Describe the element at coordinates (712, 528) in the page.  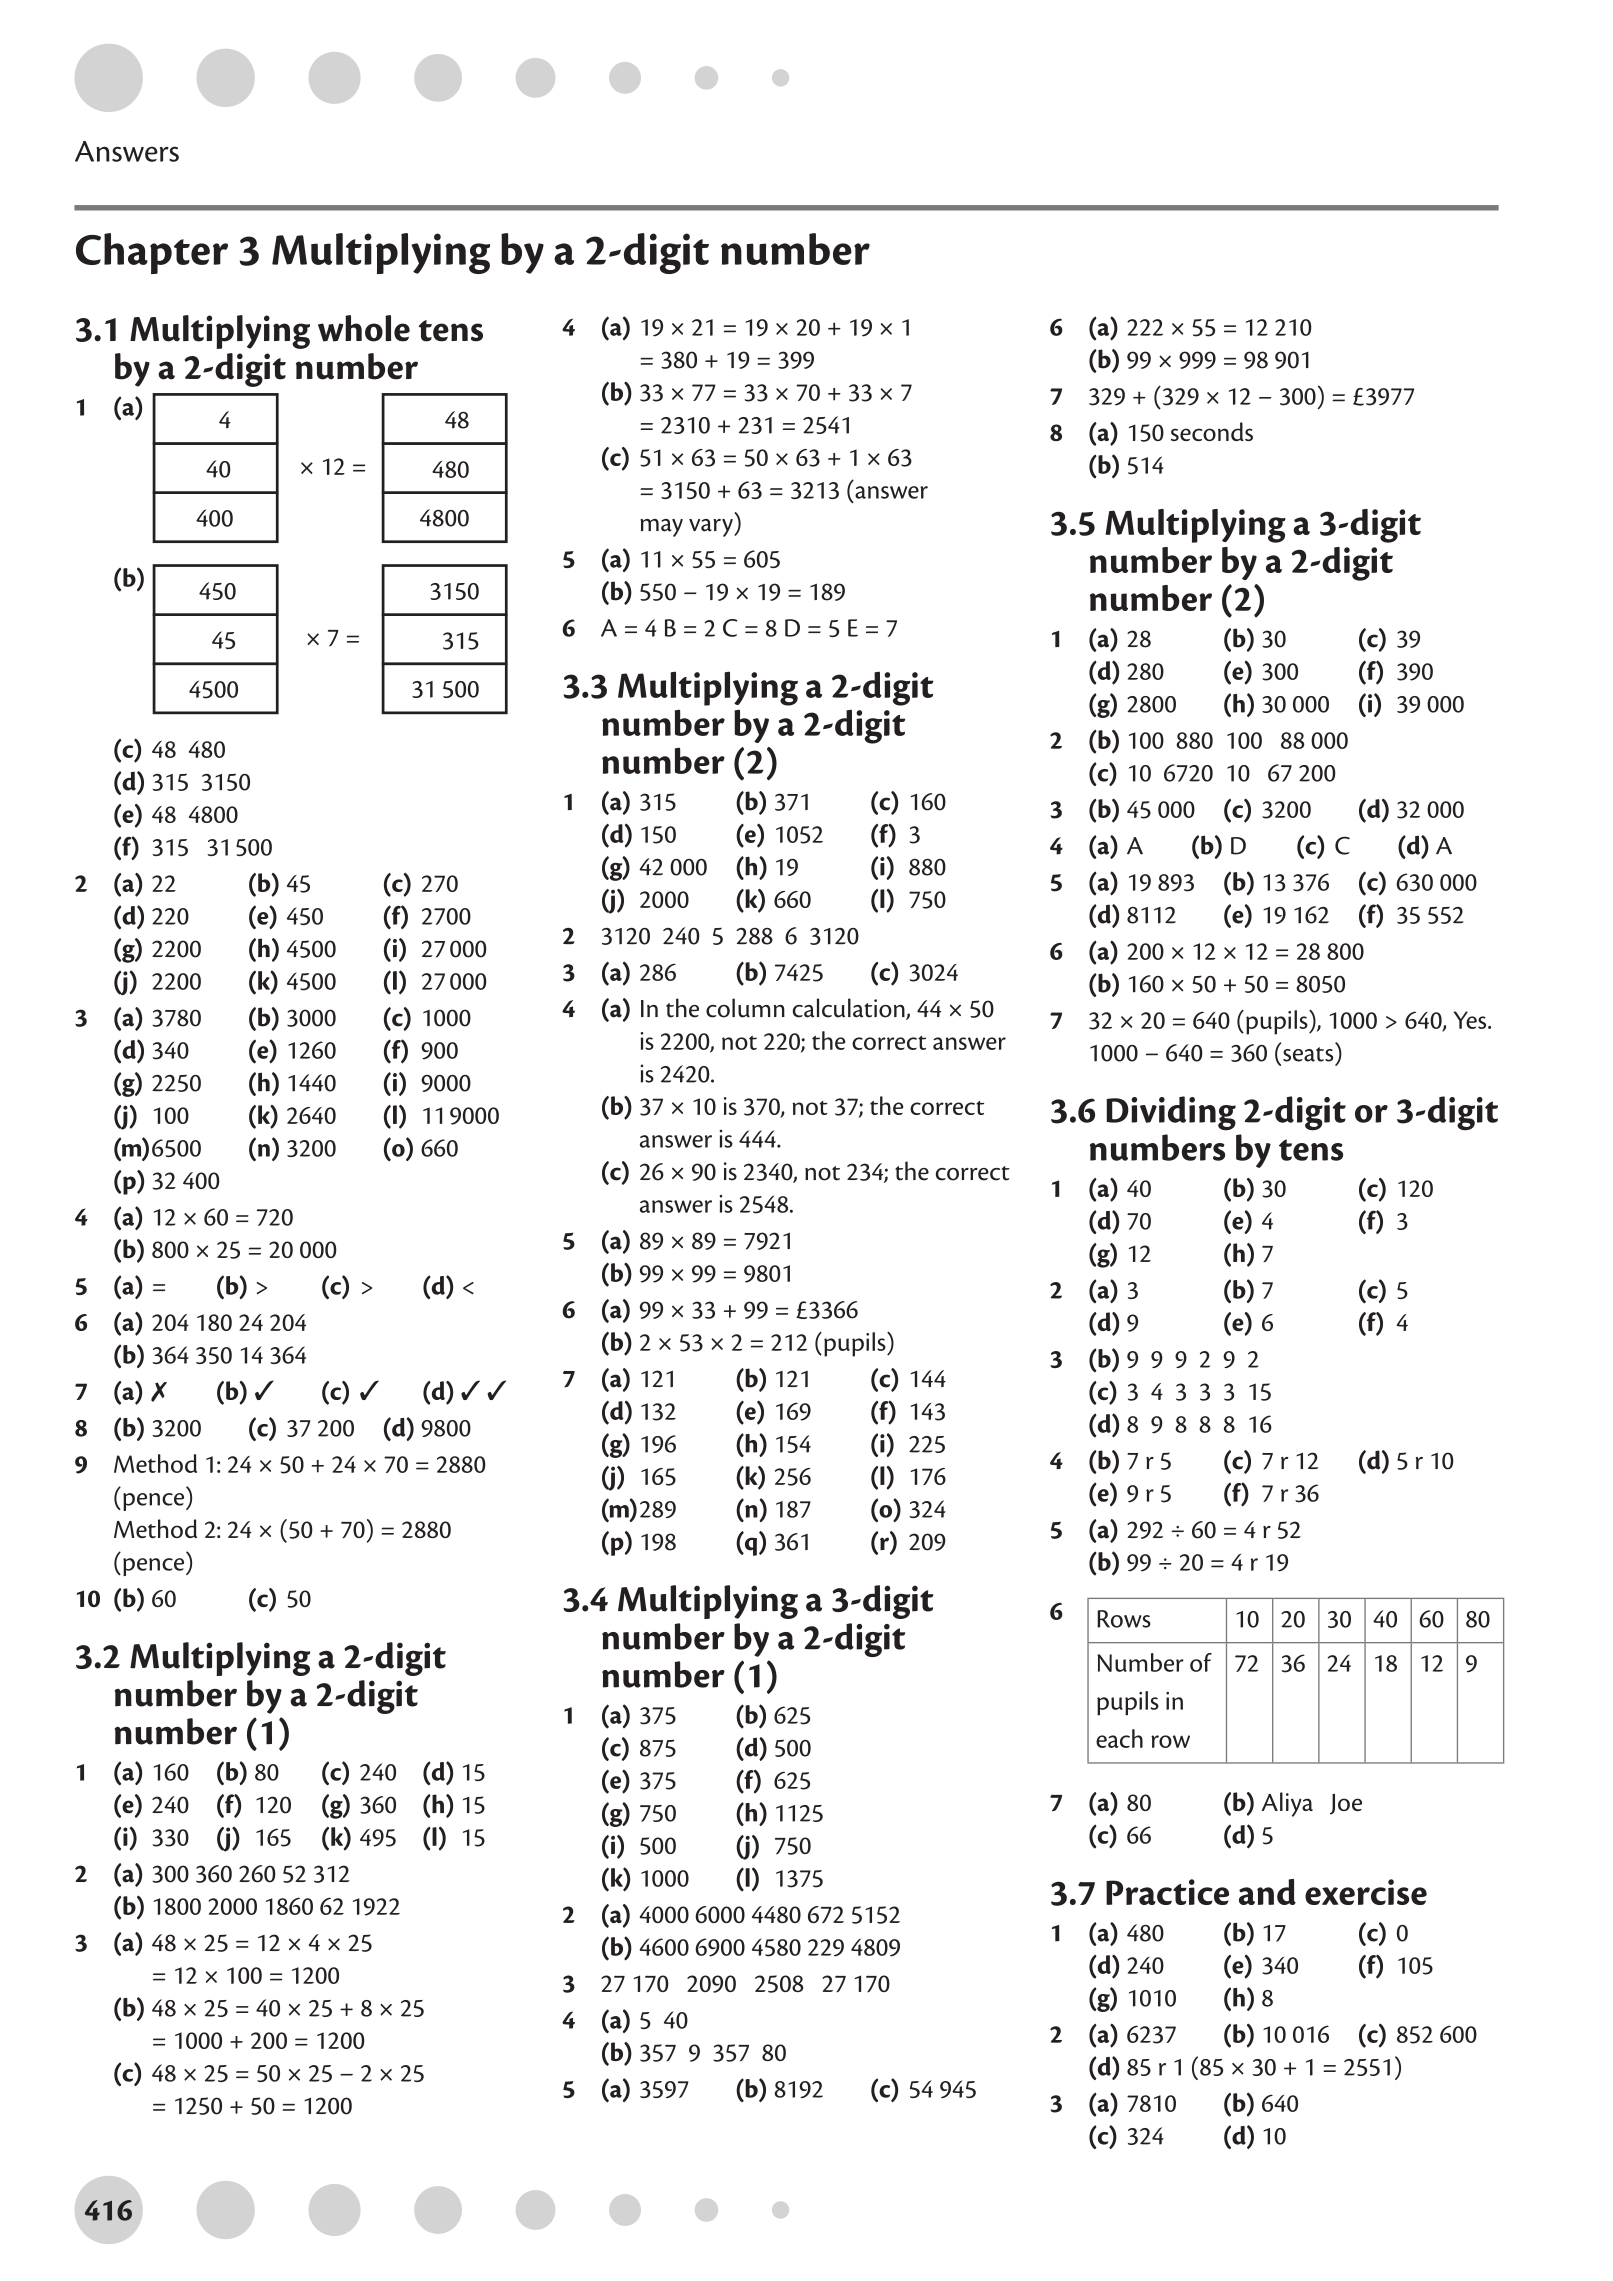
I see `vary` at that location.
